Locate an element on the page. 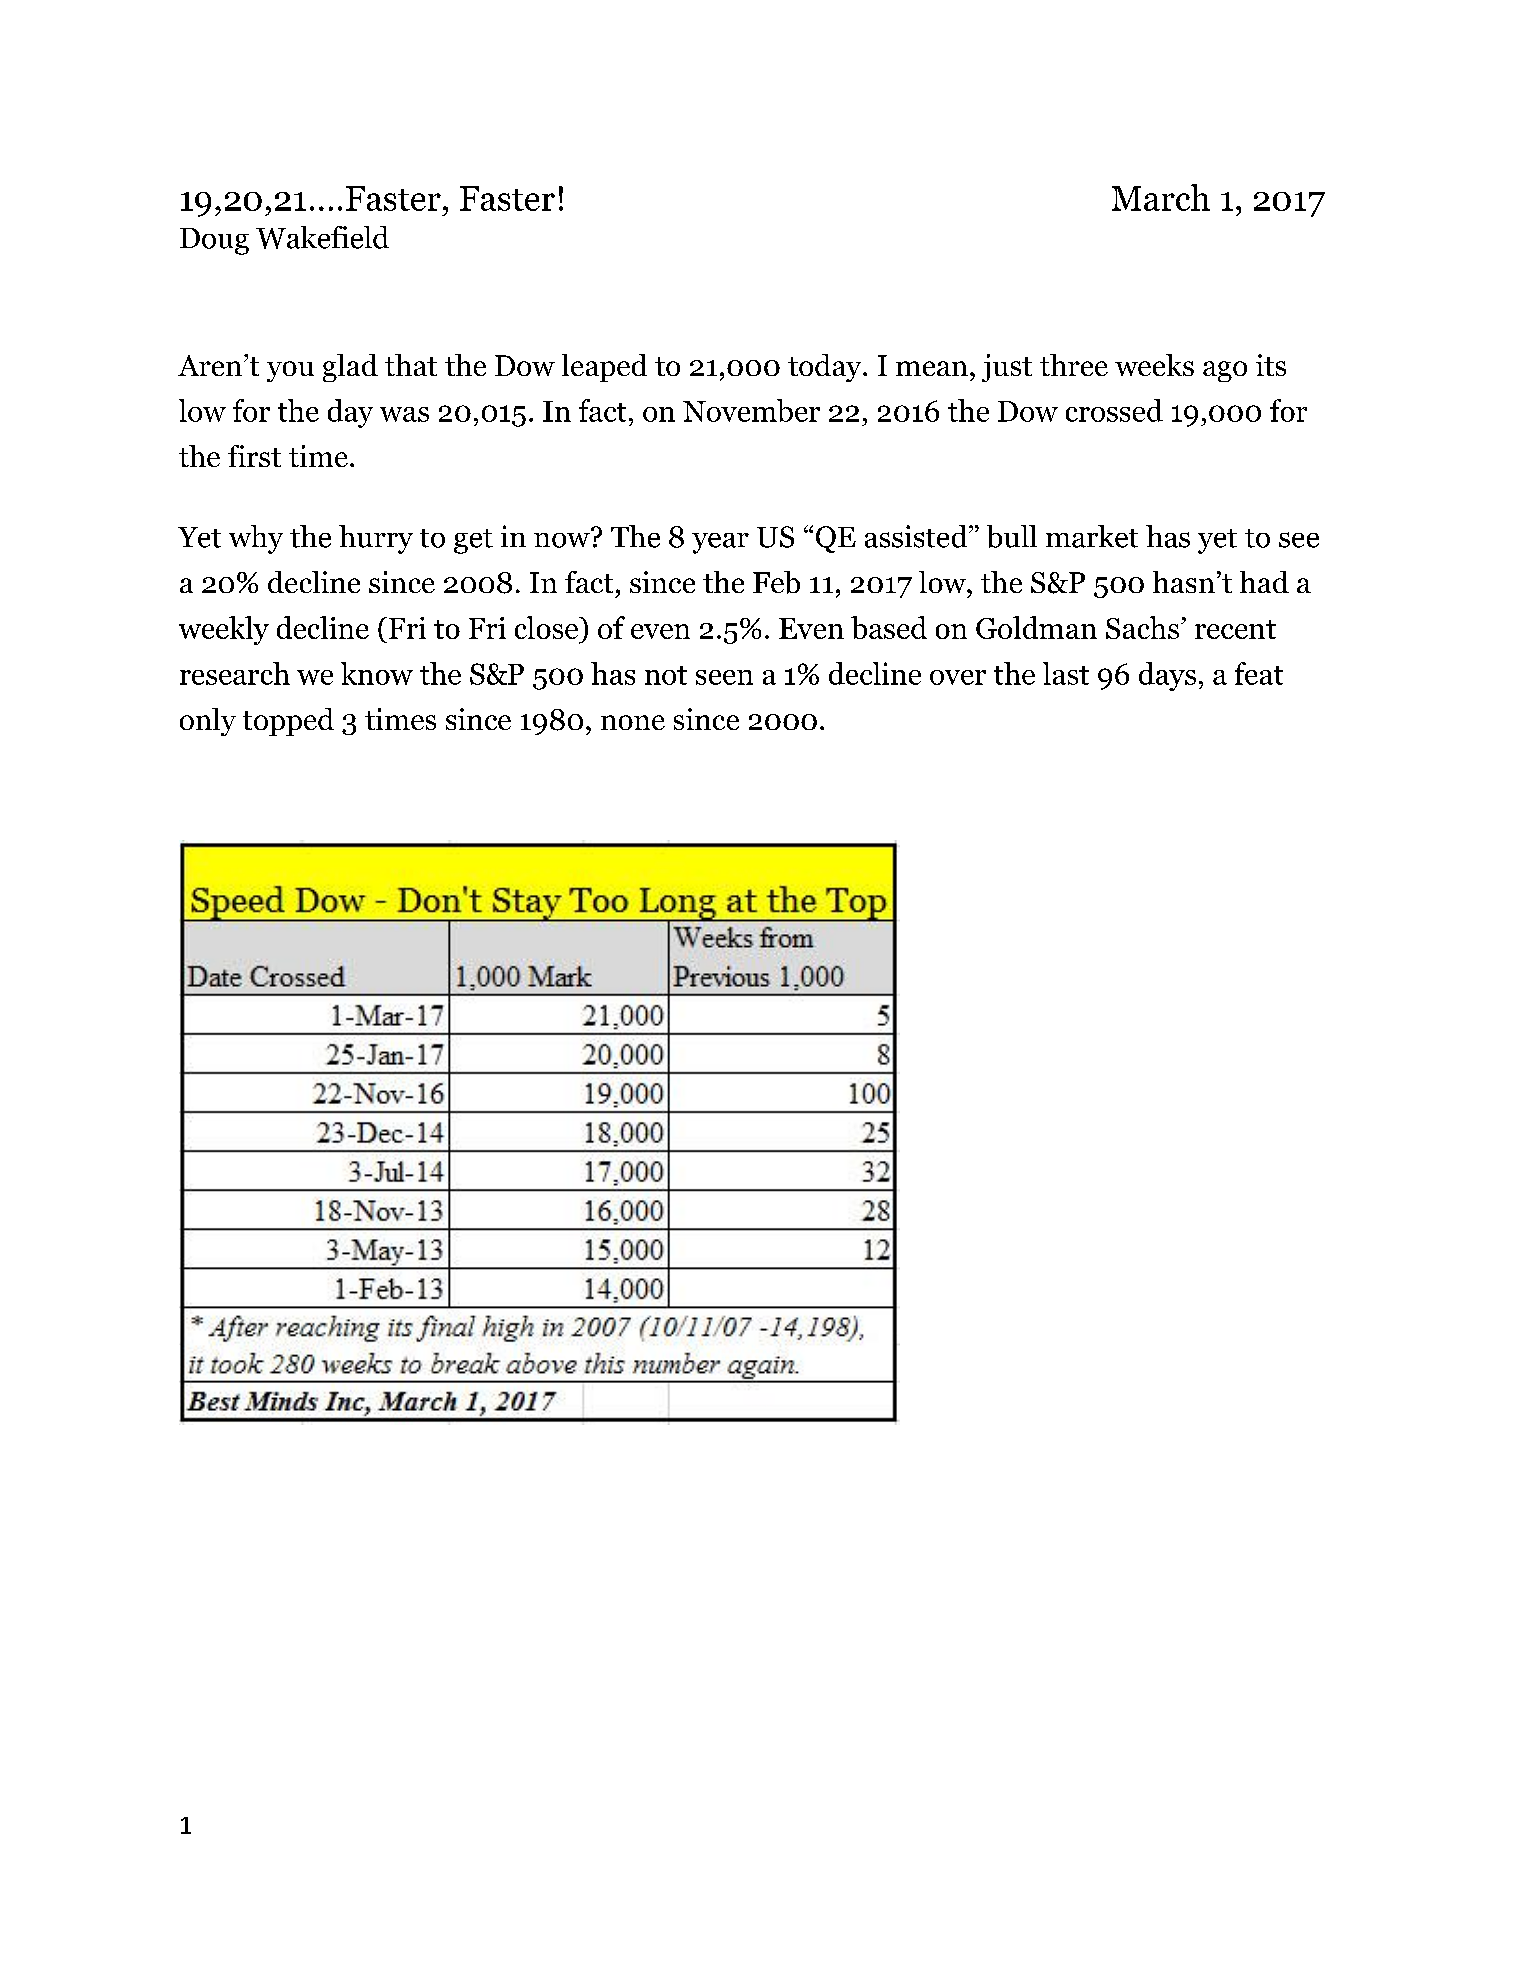 The image size is (1518, 1964). year is located at coordinates (720, 543).
